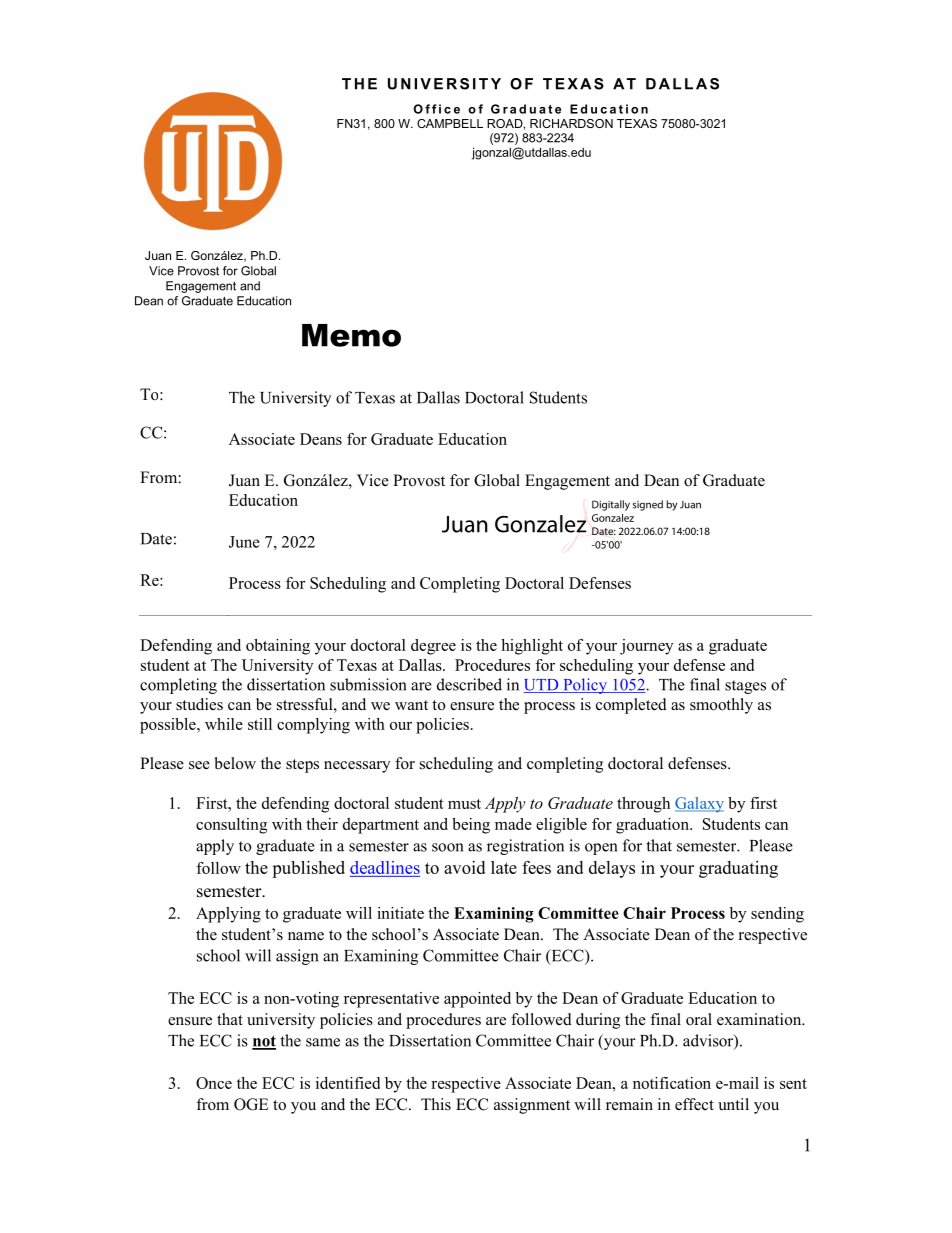 The width and height of the screenshot is (952, 1233). Describe the element at coordinates (699, 805) in the screenshot. I see `Galaxy` at that location.
